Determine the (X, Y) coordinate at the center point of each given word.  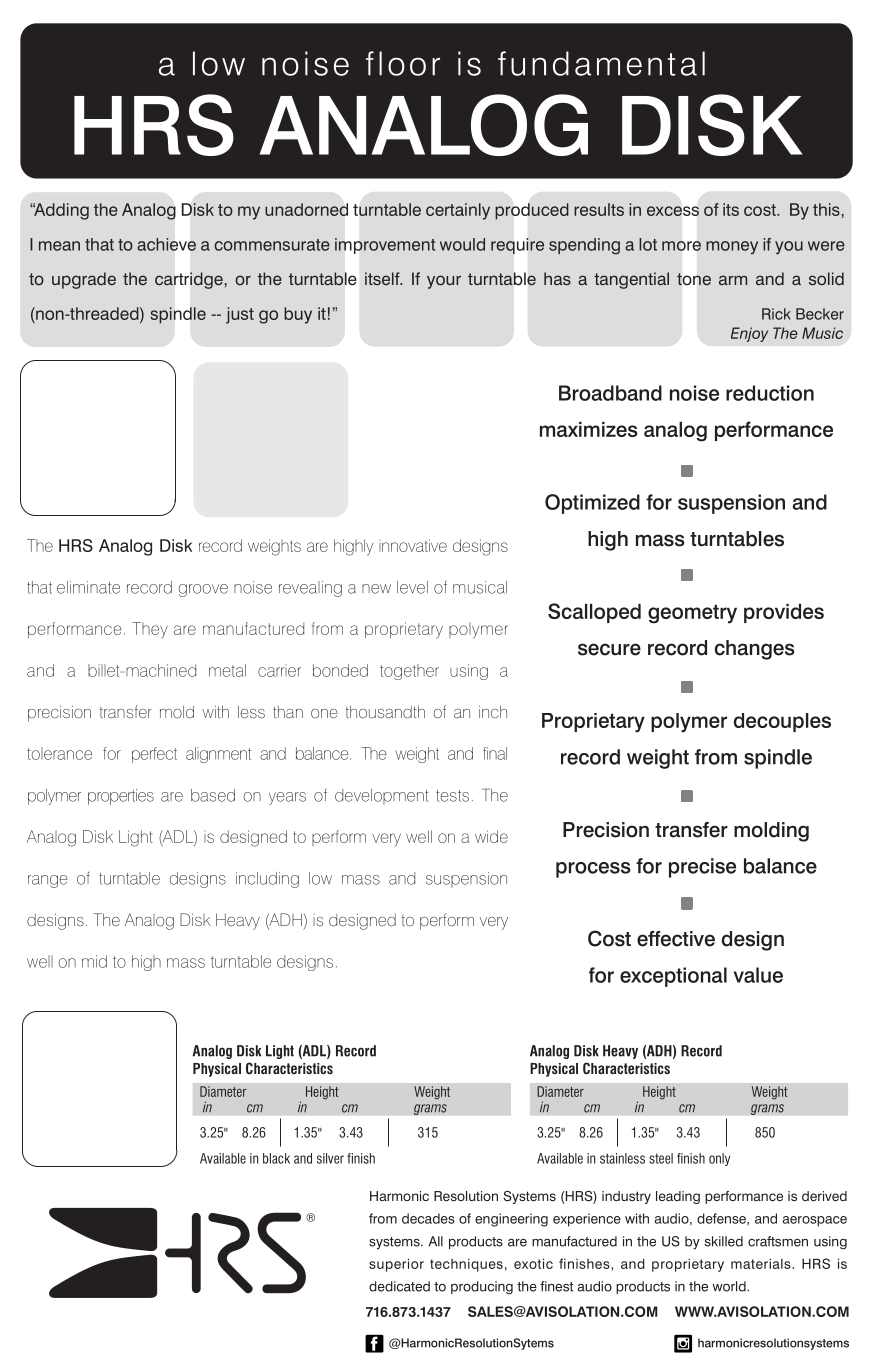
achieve (166, 244)
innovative (413, 545)
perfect (154, 755)
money (732, 248)
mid (94, 961)
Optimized (592, 504)
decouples (782, 722)
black (276, 1158)
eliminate (88, 587)
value (758, 975)
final (495, 753)
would (462, 244)
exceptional (673, 977)
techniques (466, 1265)
